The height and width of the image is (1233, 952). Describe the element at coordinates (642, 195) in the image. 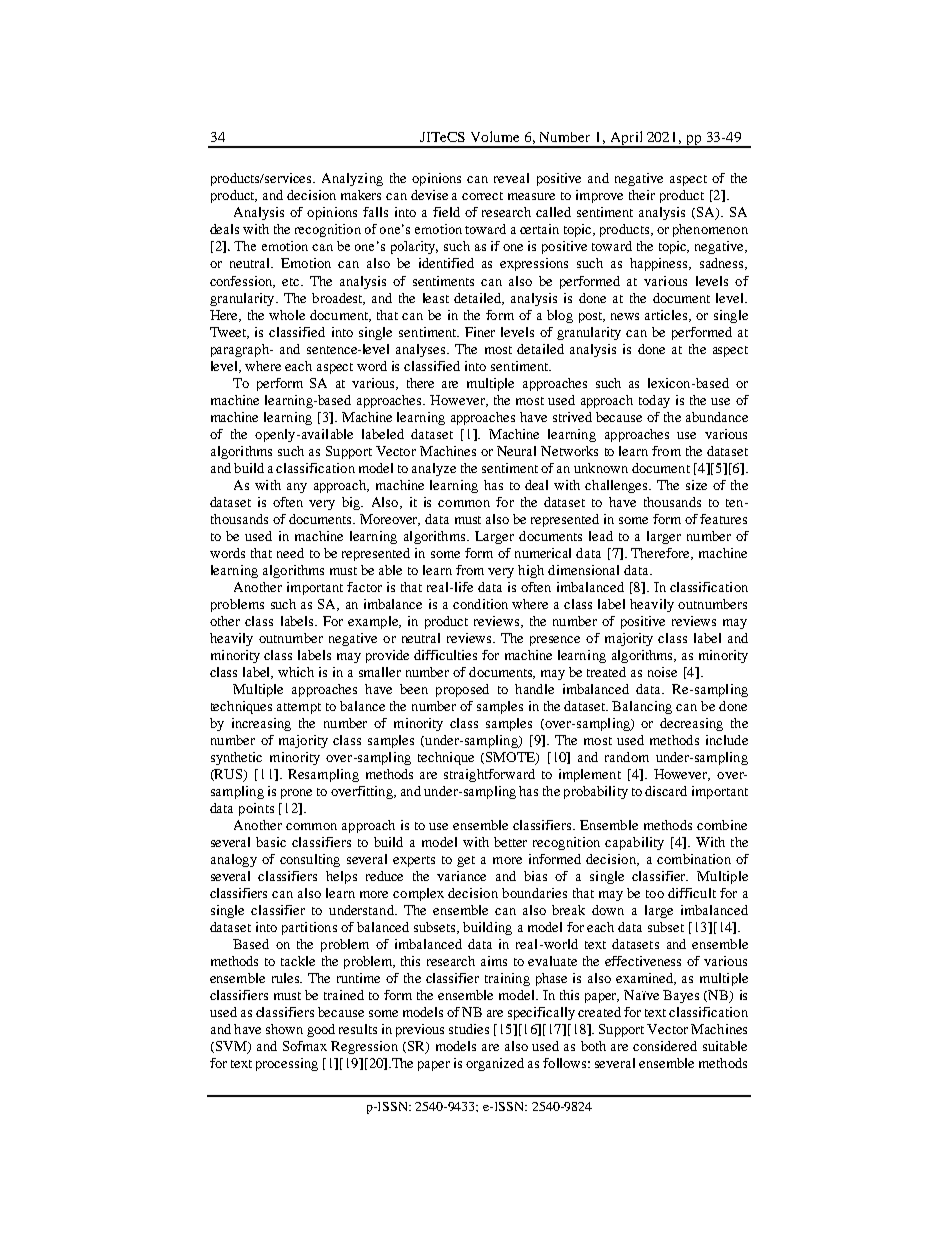

I see `their` at that location.
